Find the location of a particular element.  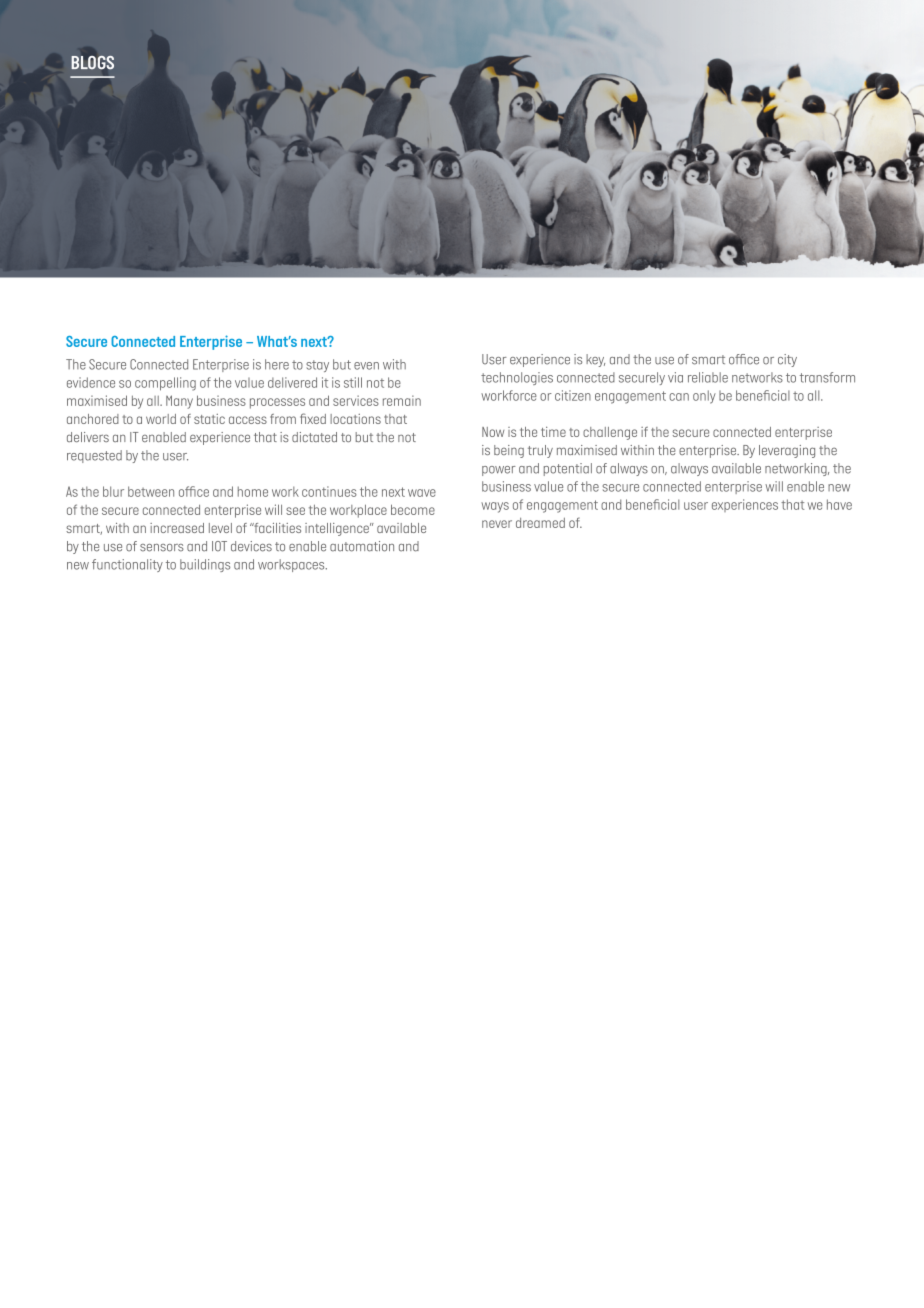

key is located at coordinates (595, 360).
